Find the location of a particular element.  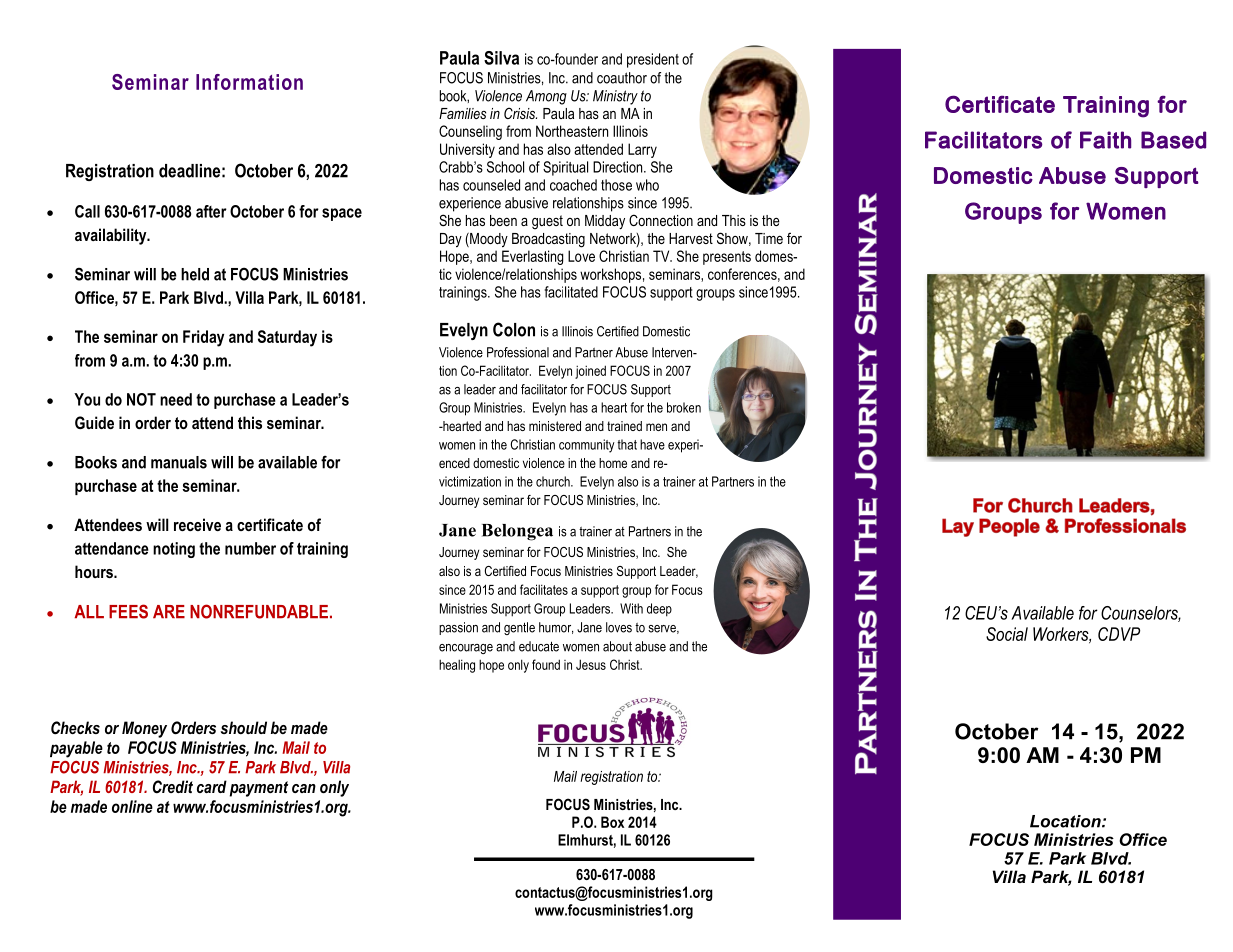

Credit is located at coordinates (173, 786).
